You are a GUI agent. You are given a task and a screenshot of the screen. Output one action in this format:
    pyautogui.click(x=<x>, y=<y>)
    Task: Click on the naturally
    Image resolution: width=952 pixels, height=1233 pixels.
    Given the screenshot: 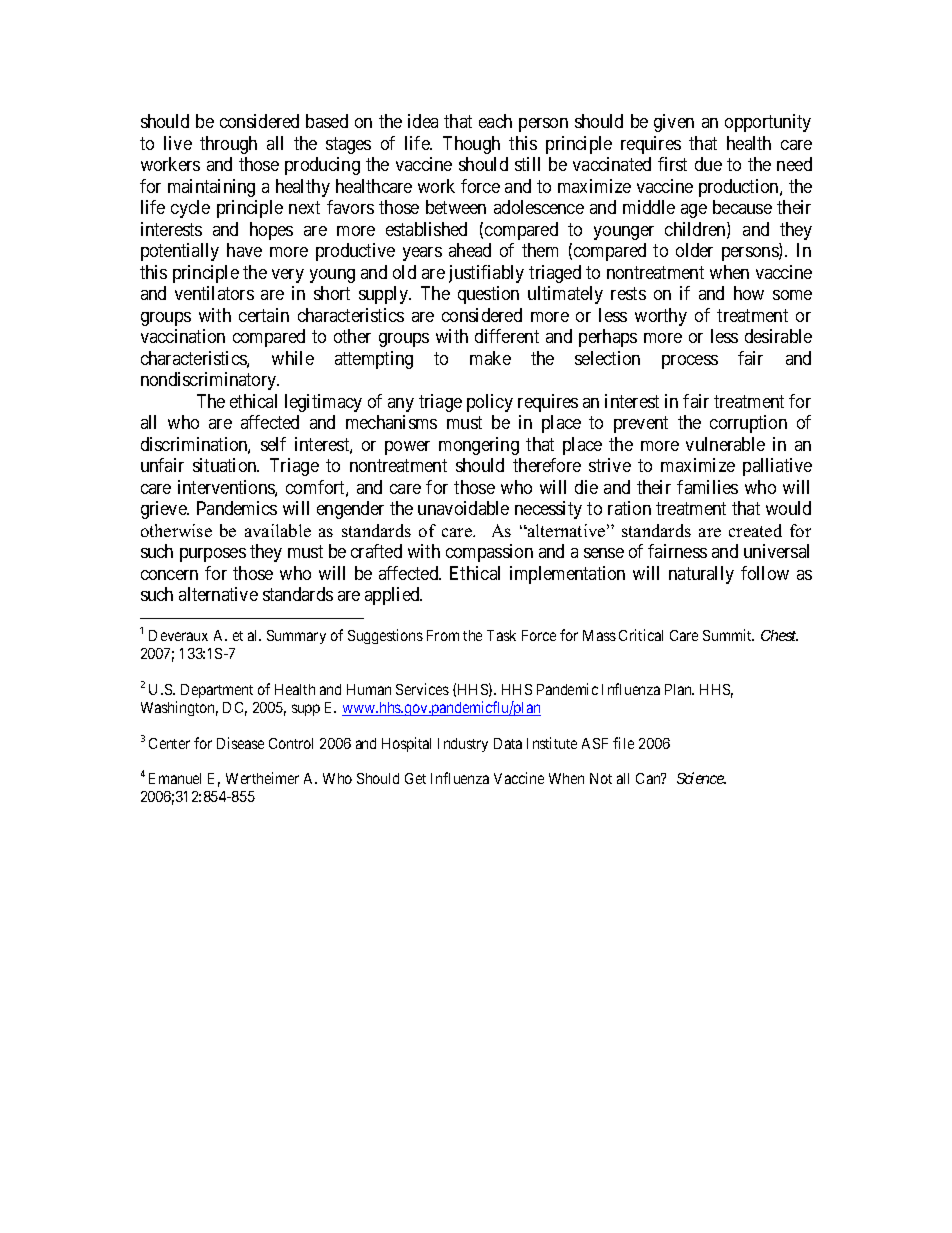 What is the action you would take?
    pyautogui.click(x=701, y=575)
